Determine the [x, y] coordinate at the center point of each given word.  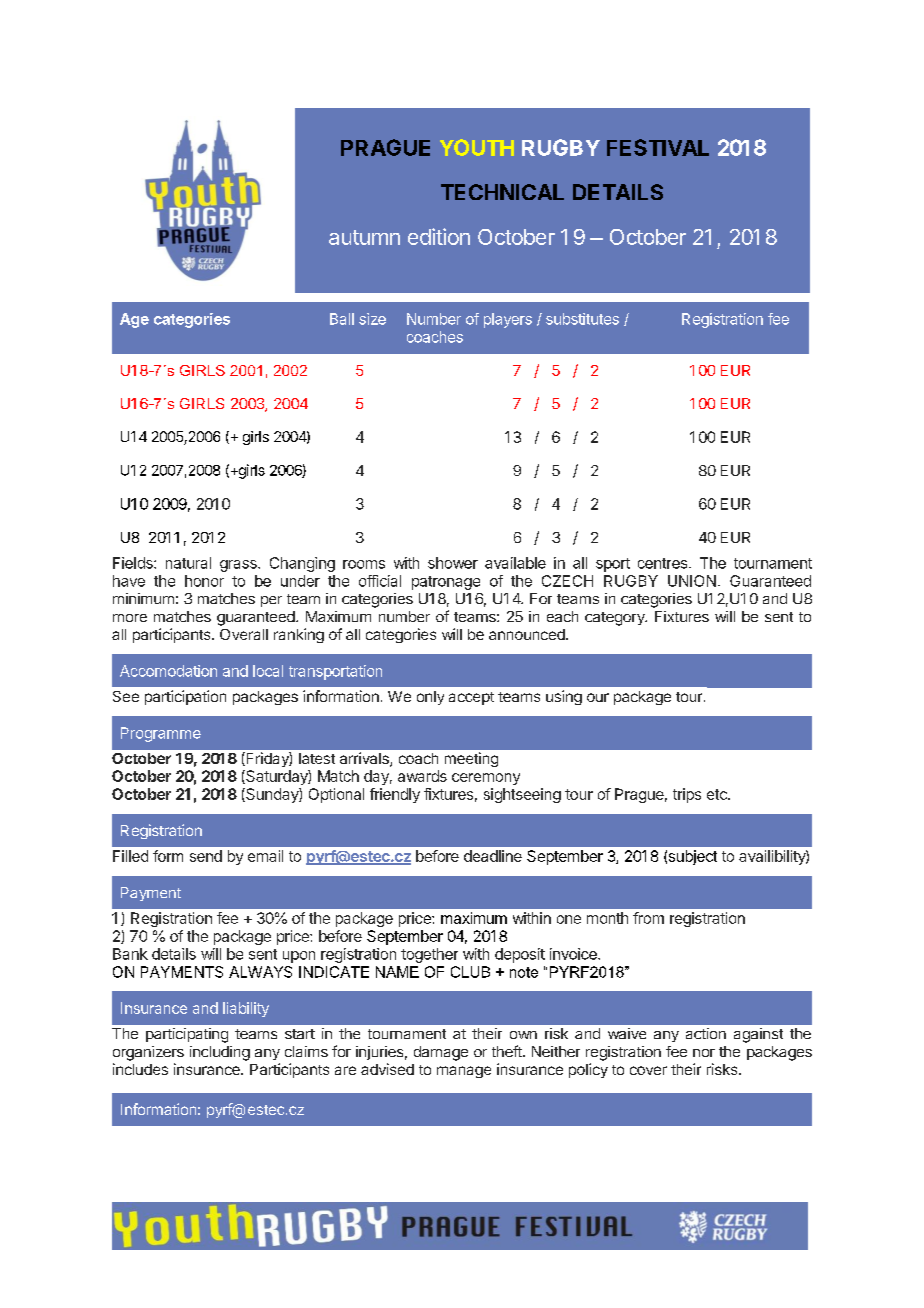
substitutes [582, 319]
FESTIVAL [658, 147]
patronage [446, 583]
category [616, 619]
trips [687, 795]
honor [204, 581]
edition [439, 236]
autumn [364, 237]
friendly [395, 795]
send [206, 856]
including [220, 1053]
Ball [342, 319]
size [372, 319]
